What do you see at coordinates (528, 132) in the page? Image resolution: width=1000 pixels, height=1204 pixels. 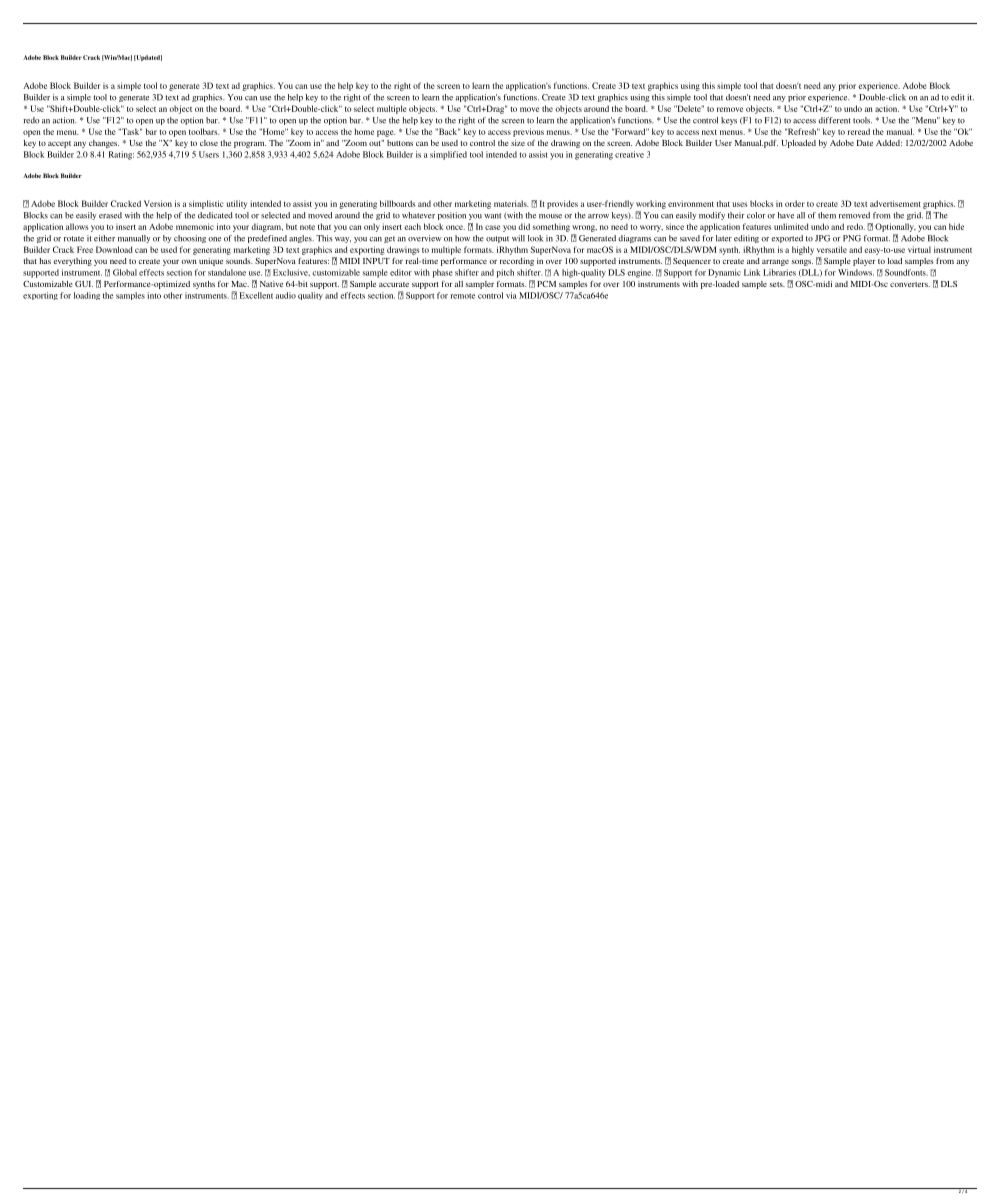 I see `previous` at bounding box center [528, 132].
